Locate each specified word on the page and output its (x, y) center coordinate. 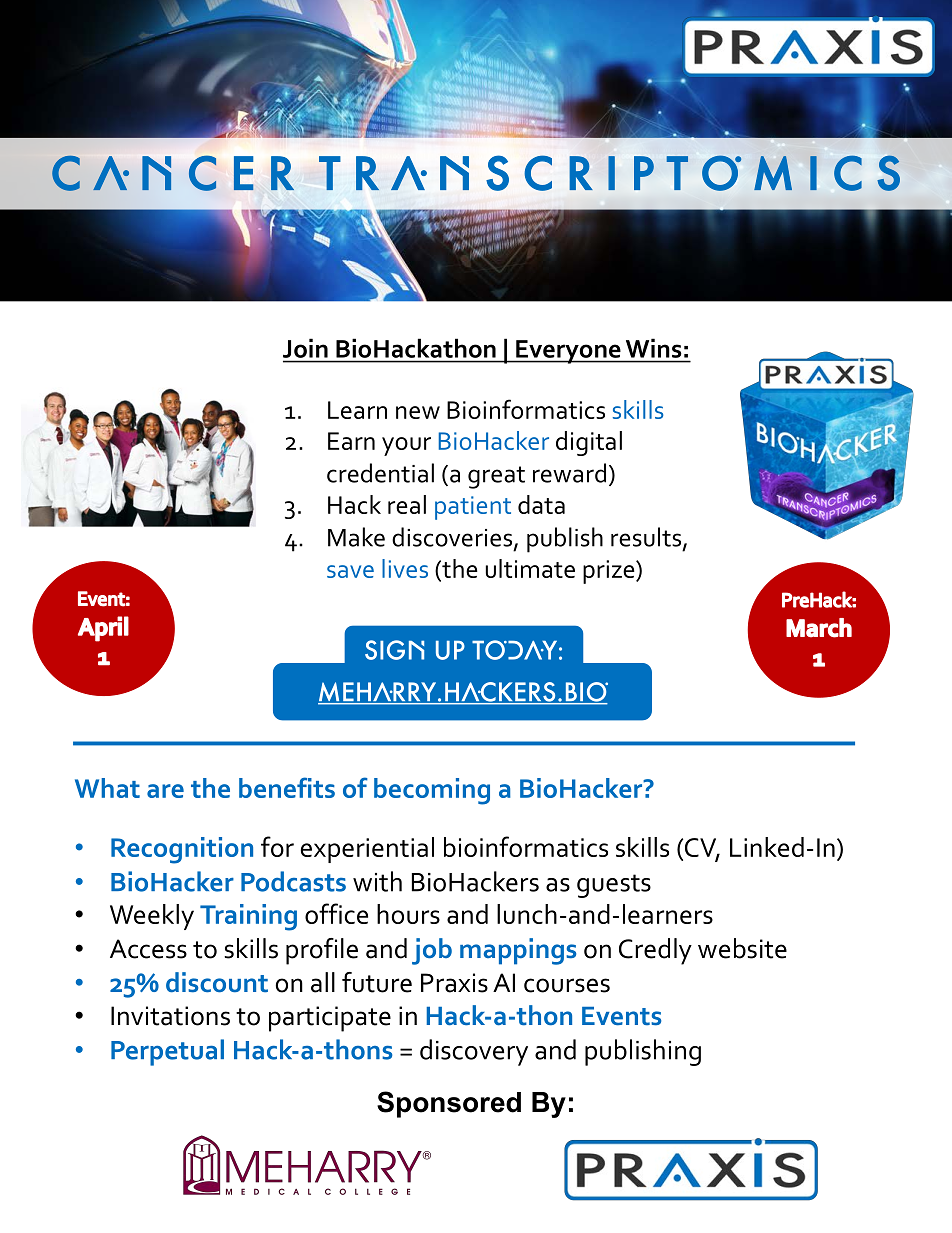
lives (405, 568)
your (406, 446)
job (432, 951)
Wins (653, 348)
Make (356, 537)
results (647, 538)
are (165, 791)
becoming (432, 791)
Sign (394, 650)
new (418, 412)
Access (148, 949)
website (742, 948)
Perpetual (167, 1052)
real (407, 504)
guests (614, 886)
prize (610, 572)
